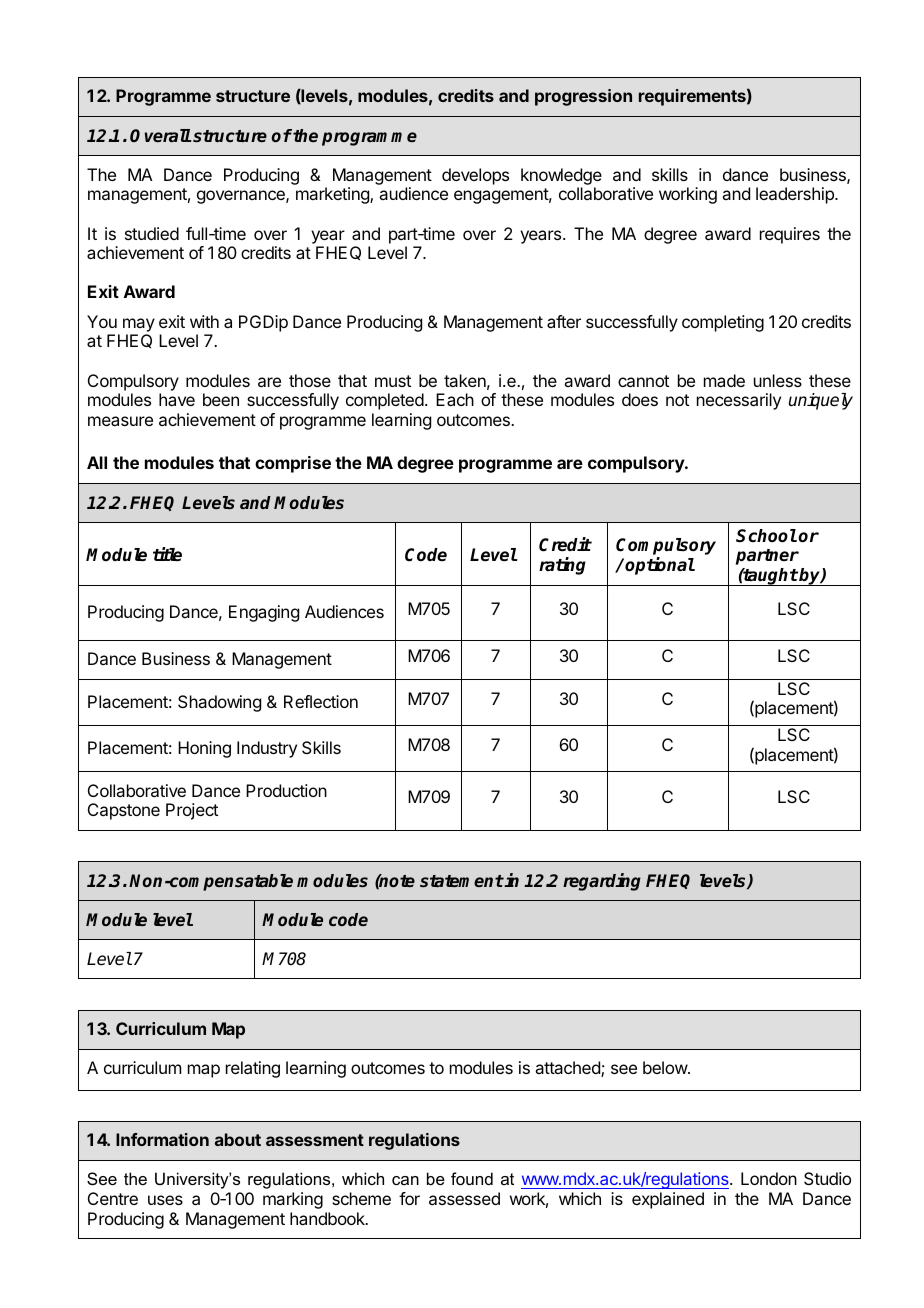 The image size is (924, 1308). Describe the element at coordinates (769, 1178) in the screenshot. I see `London` at that location.
